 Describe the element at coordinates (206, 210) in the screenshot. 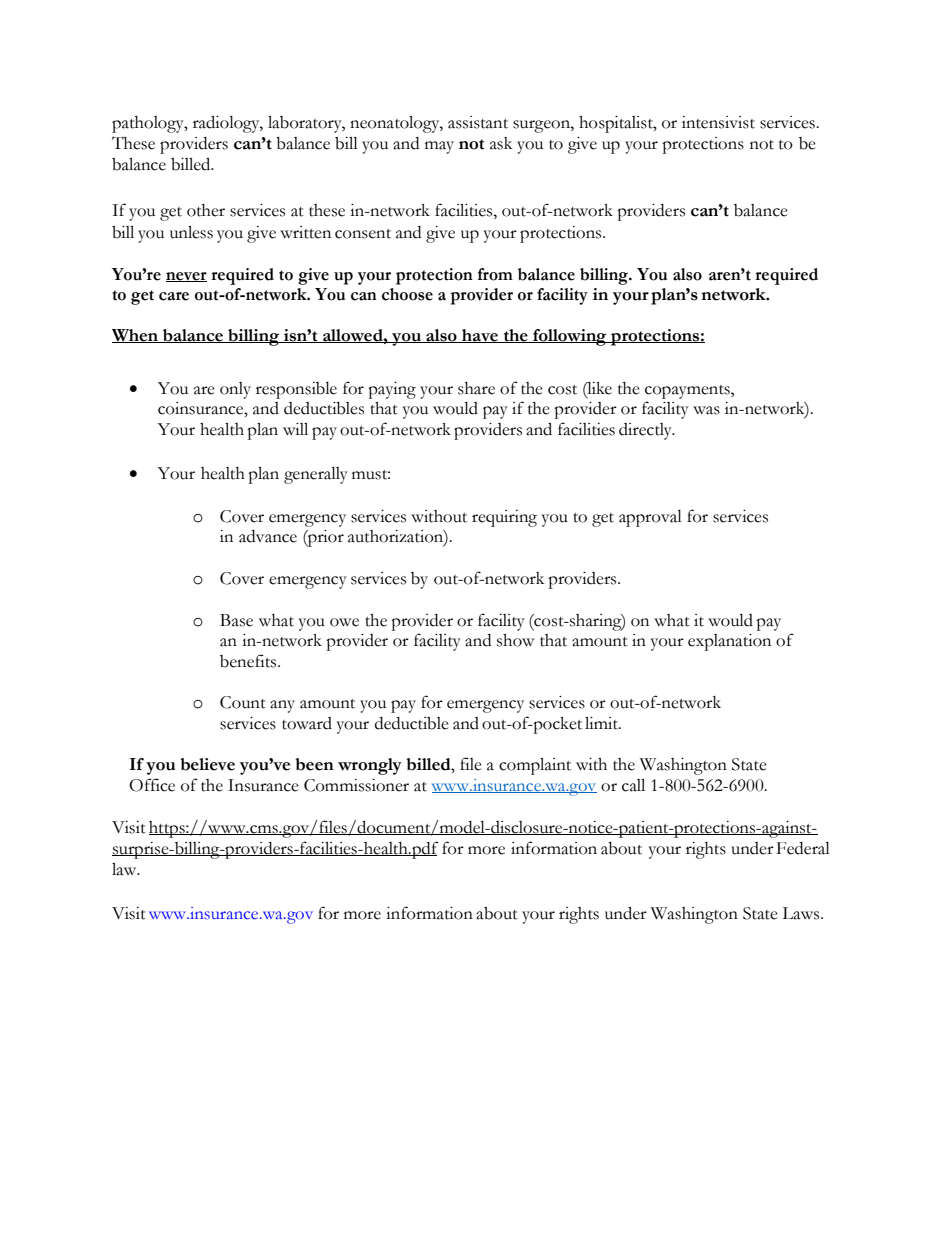

I see `other` at that location.
